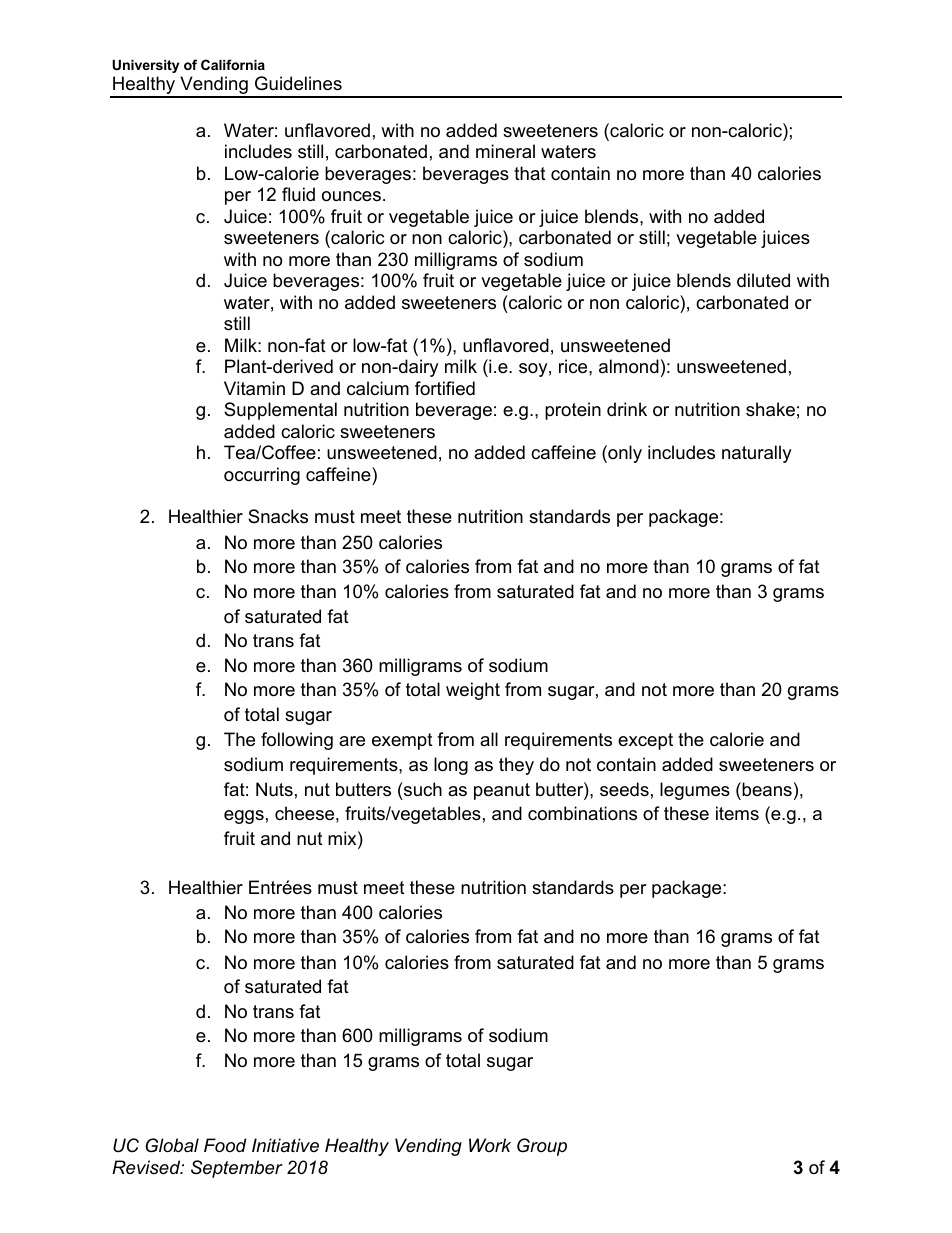 The image size is (952, 1233). What do you see at coordinates (645, 741) in the screenshot?
I see `except` at bounding box center [645, 741].
